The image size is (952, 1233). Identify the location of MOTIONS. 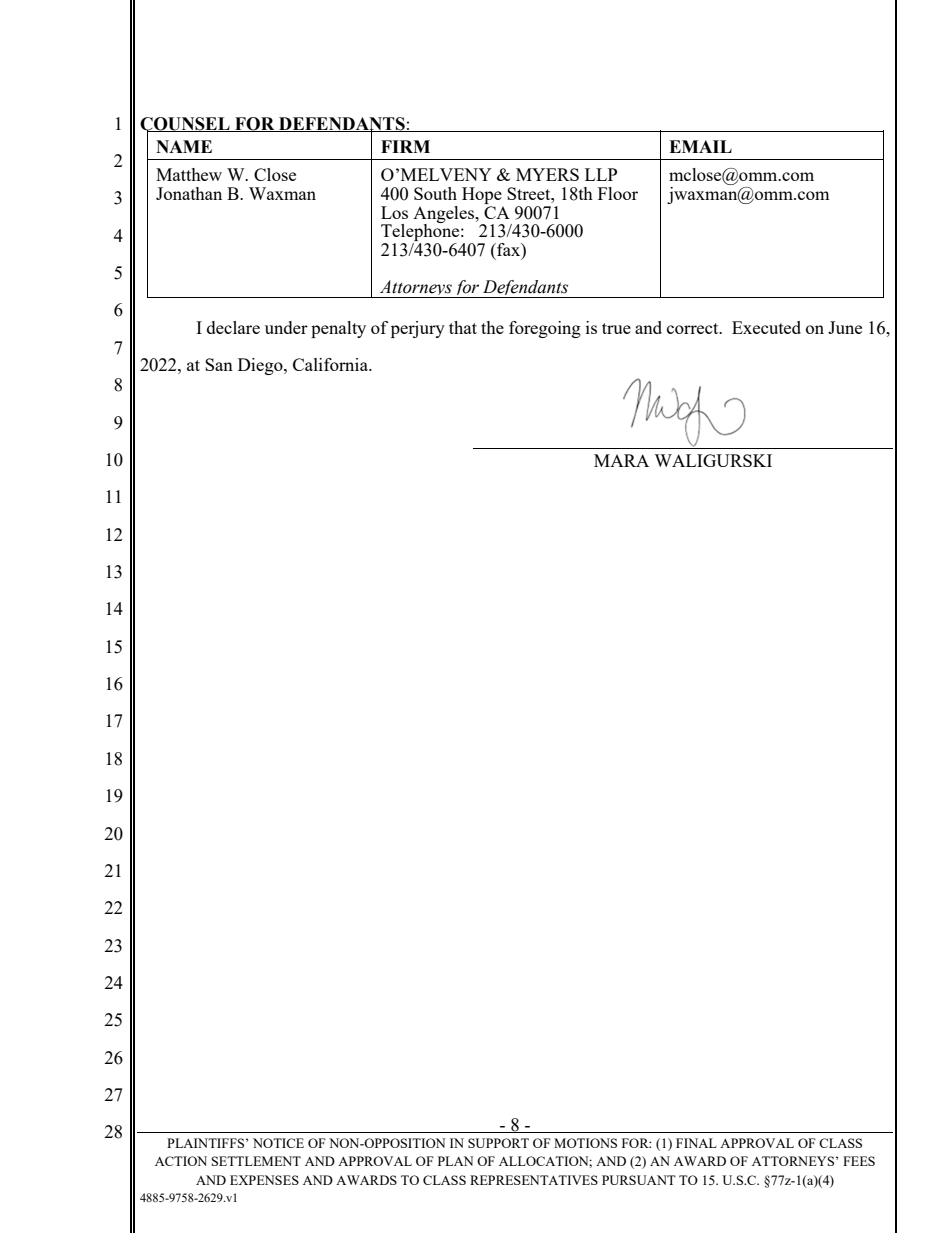
(585, 1143).
